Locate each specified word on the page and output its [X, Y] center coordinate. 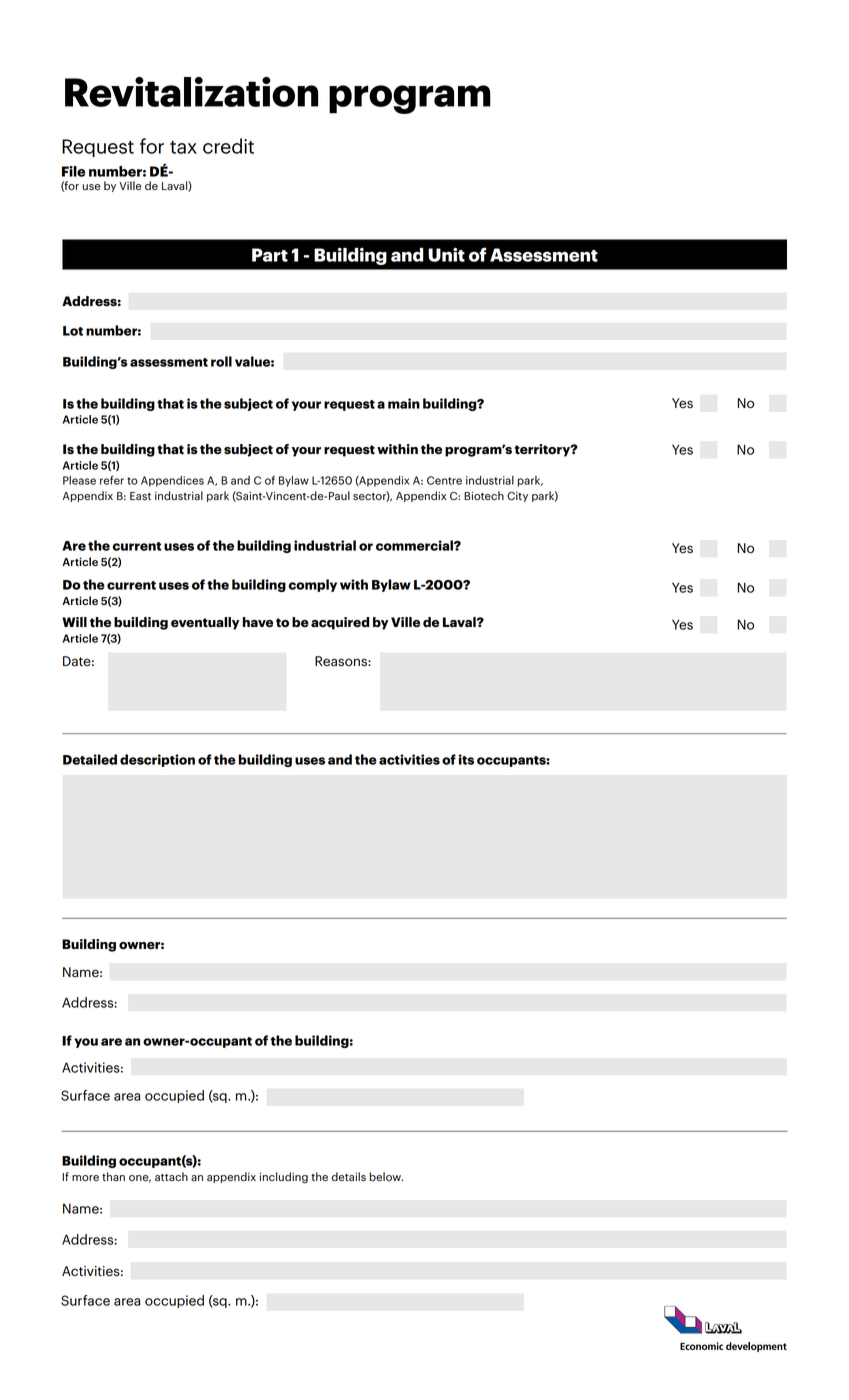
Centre [444, 480]
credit [228, 146]
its [466, 759]
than [113, 1176]
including [283, 1178]
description [157, 760]
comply [312, 585]
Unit [446, 255]
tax [183, 147]
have [257, 622]
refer [112, 480]
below [386, 1176]
